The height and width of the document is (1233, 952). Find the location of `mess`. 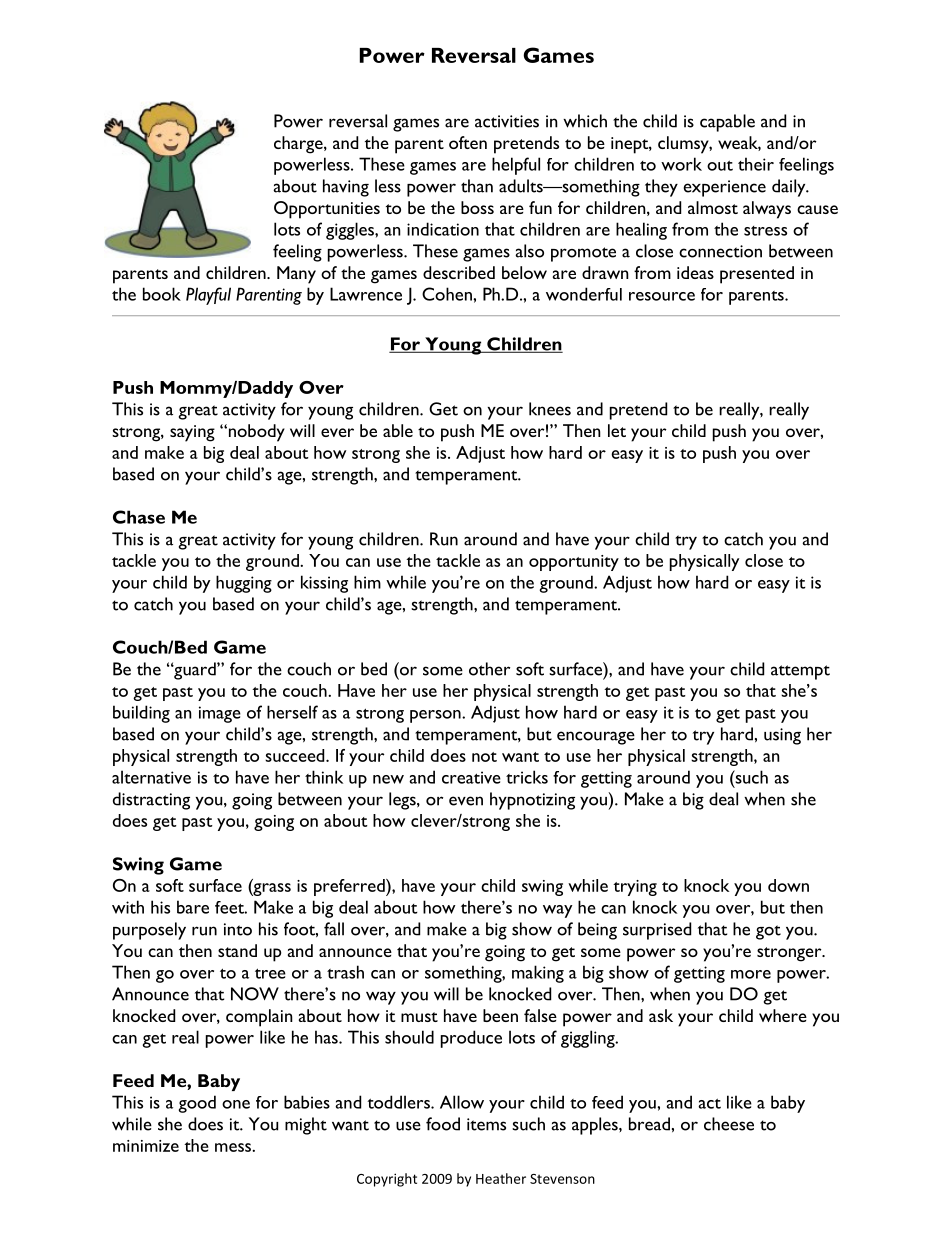

mess is located at coordinates (234, 1147).
